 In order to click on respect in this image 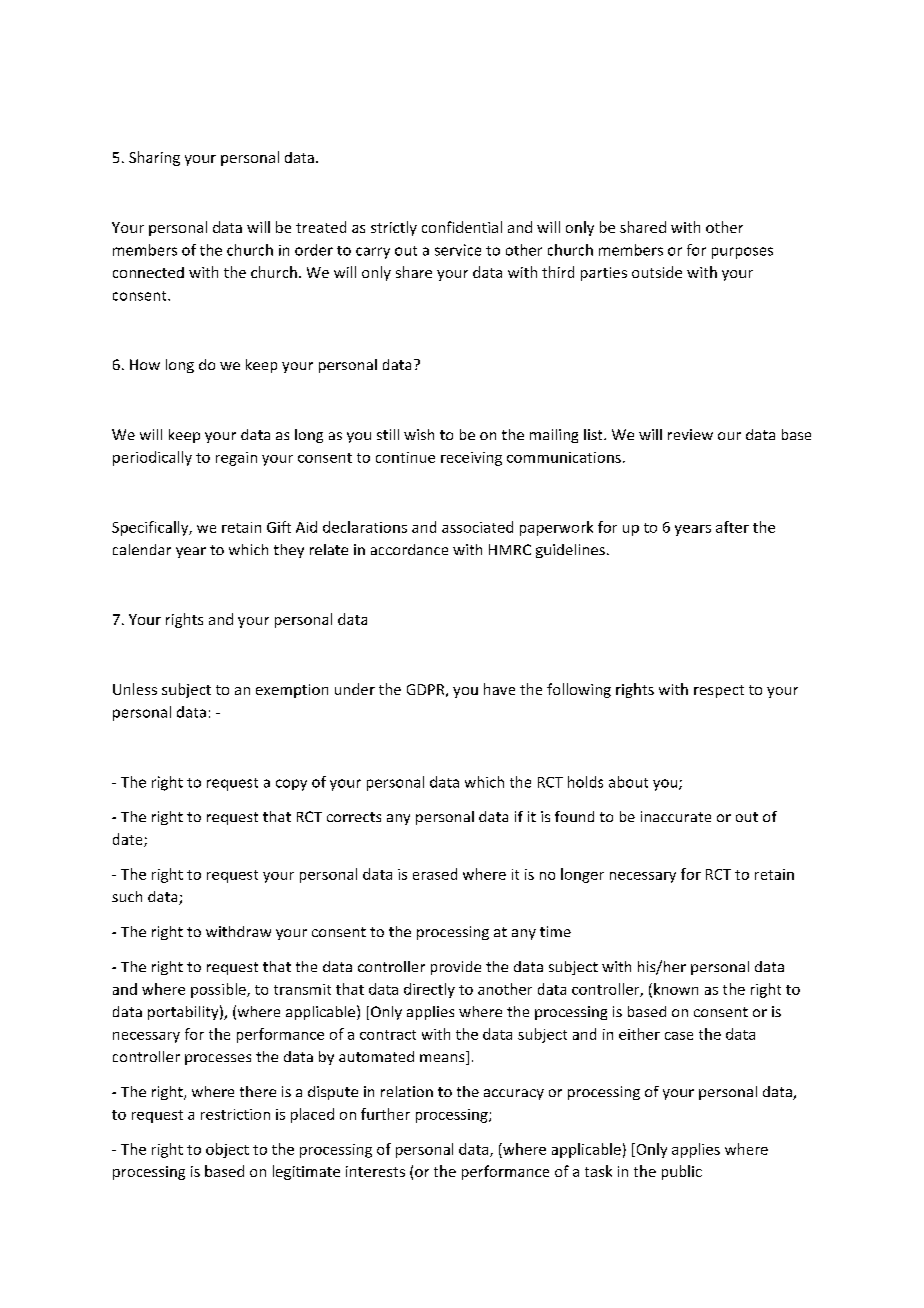, I will do `click(719, 691)`.
